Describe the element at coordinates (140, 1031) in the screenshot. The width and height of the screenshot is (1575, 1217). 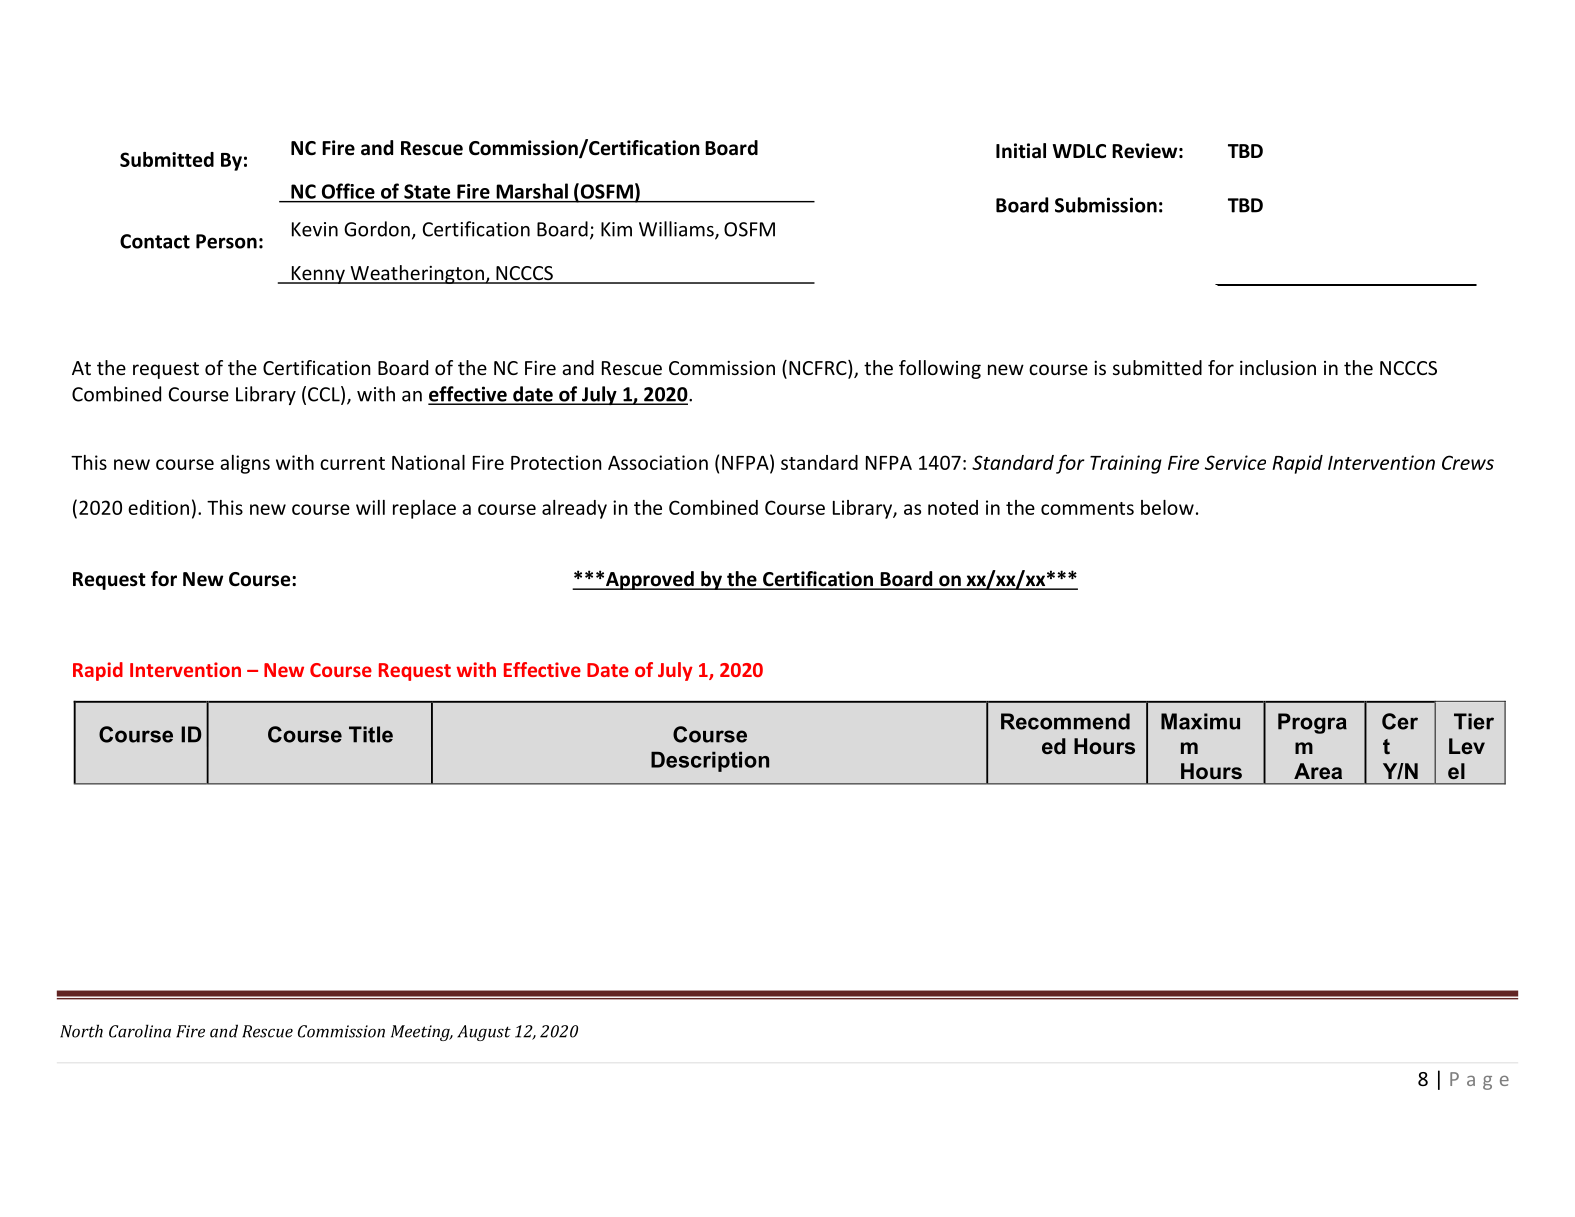
I see `Carolina` at that location.
